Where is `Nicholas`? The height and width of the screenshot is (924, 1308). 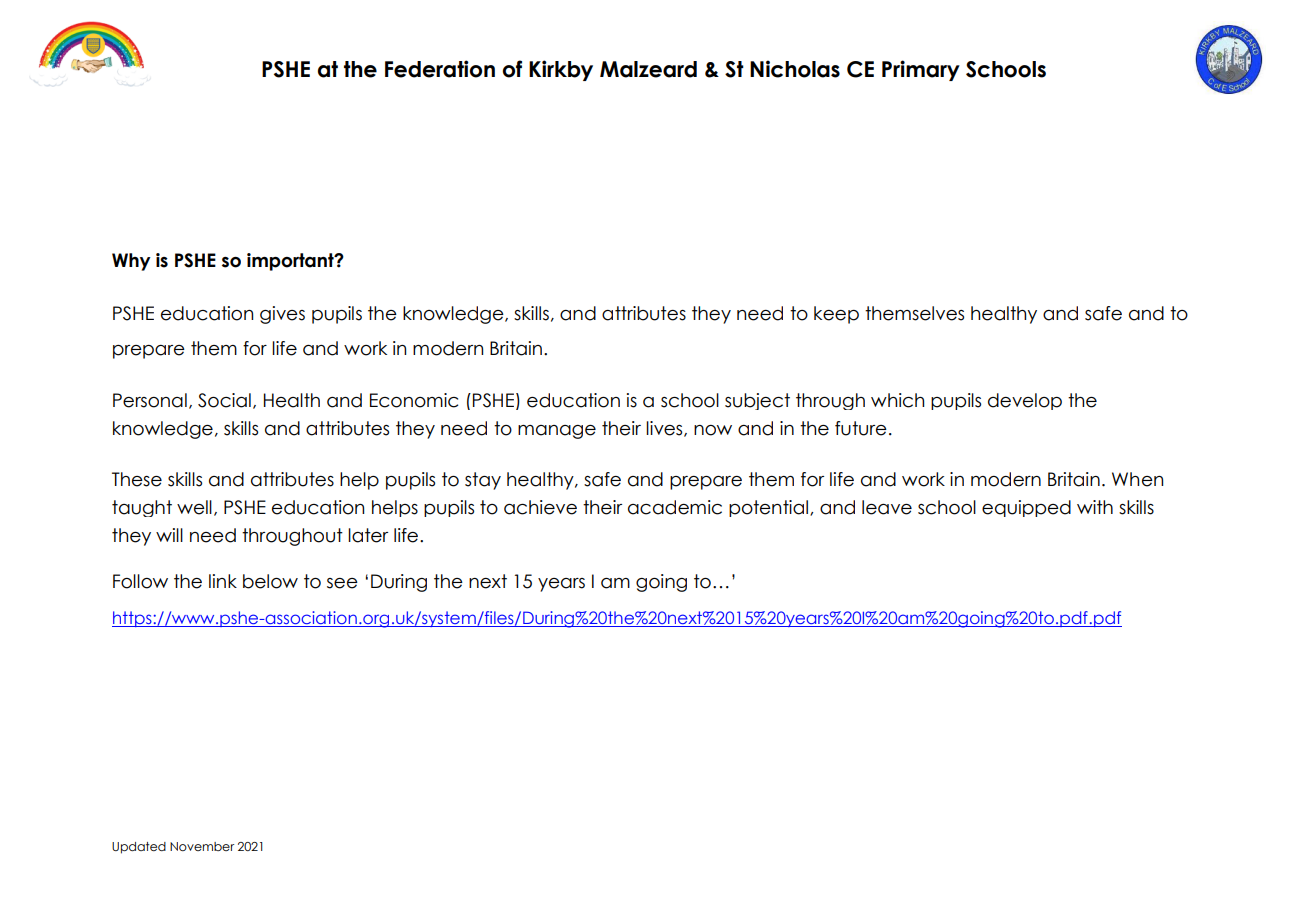 Nicholas is located at coordinates (795, 69).
